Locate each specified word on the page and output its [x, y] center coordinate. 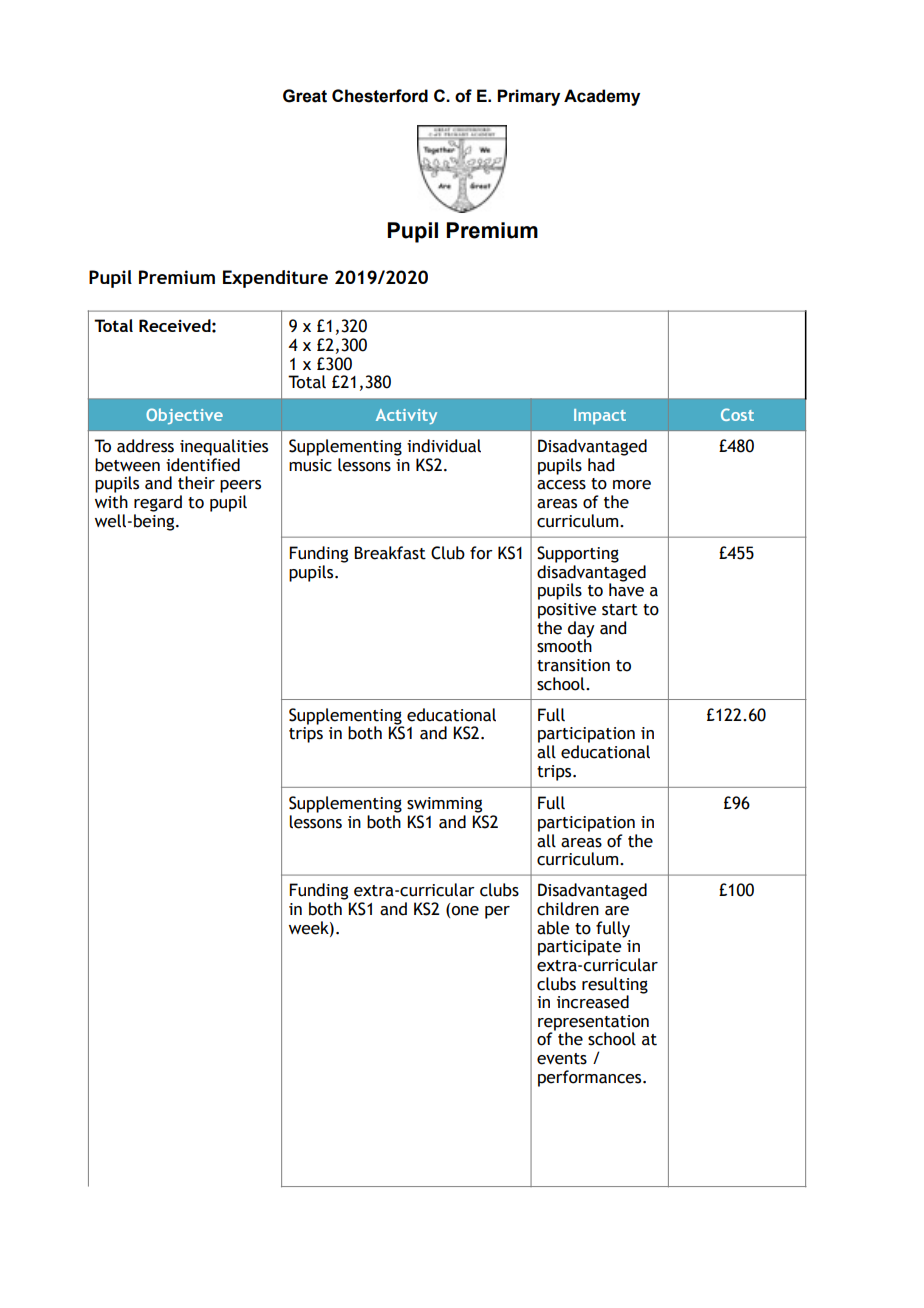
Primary [528, 97]
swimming [444, 805]
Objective [184, 416]
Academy [602, 97]
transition [573, 665]
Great [305, 96]
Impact [600, 417]
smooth [564, 645]
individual [444, 446]
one [465, 911]
